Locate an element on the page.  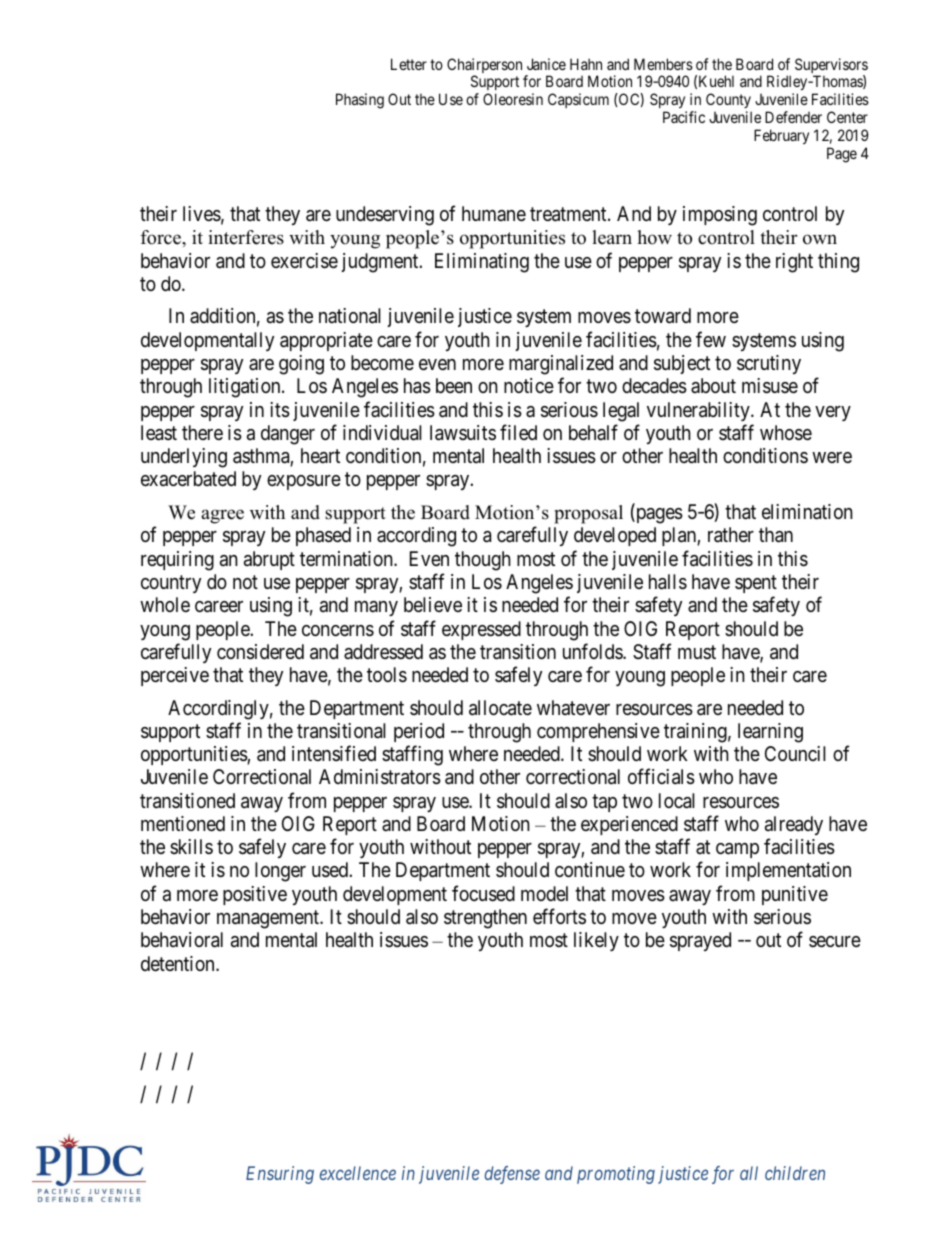
filed is located at coordinates (518, 432).
